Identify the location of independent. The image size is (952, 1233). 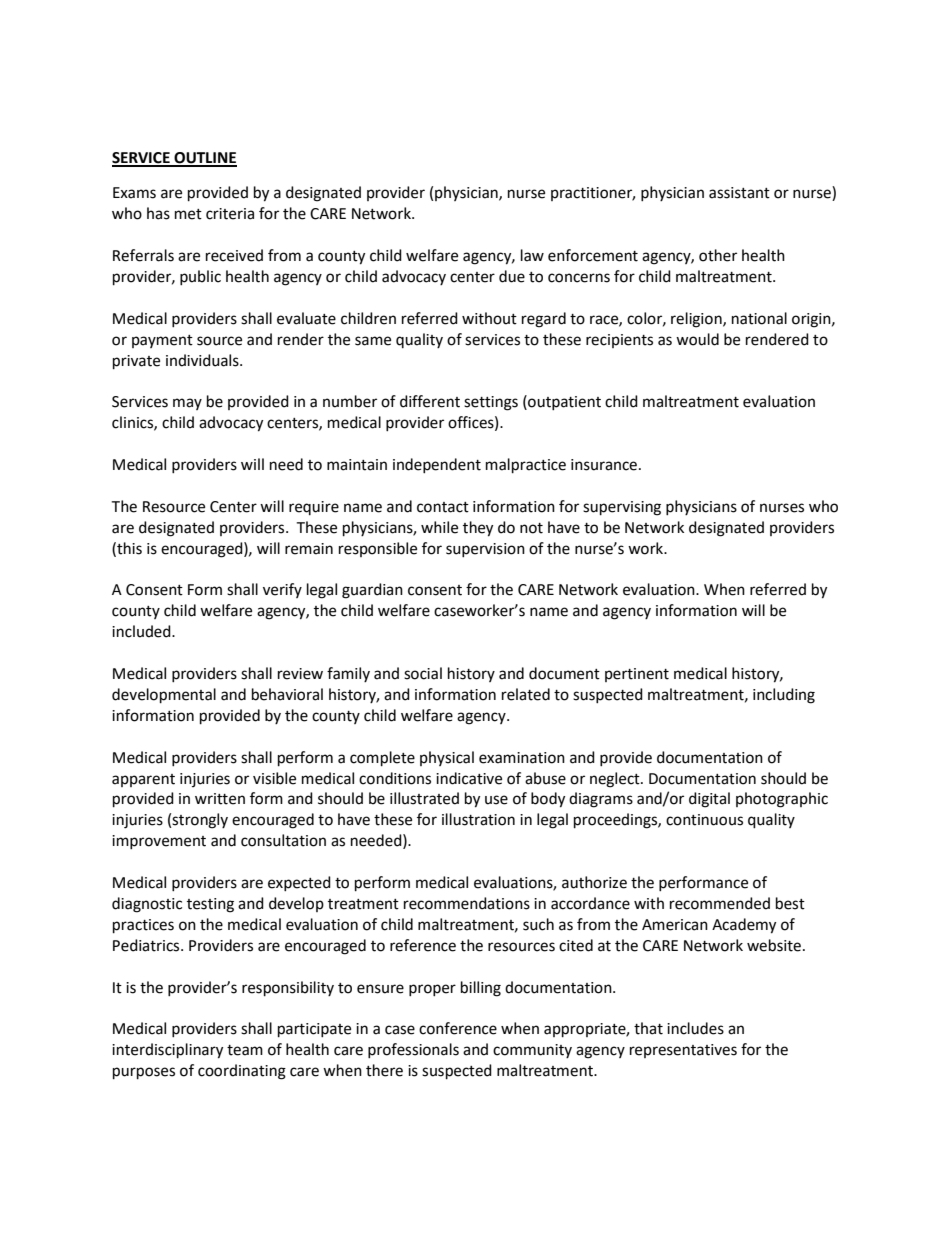
(437, 465).
